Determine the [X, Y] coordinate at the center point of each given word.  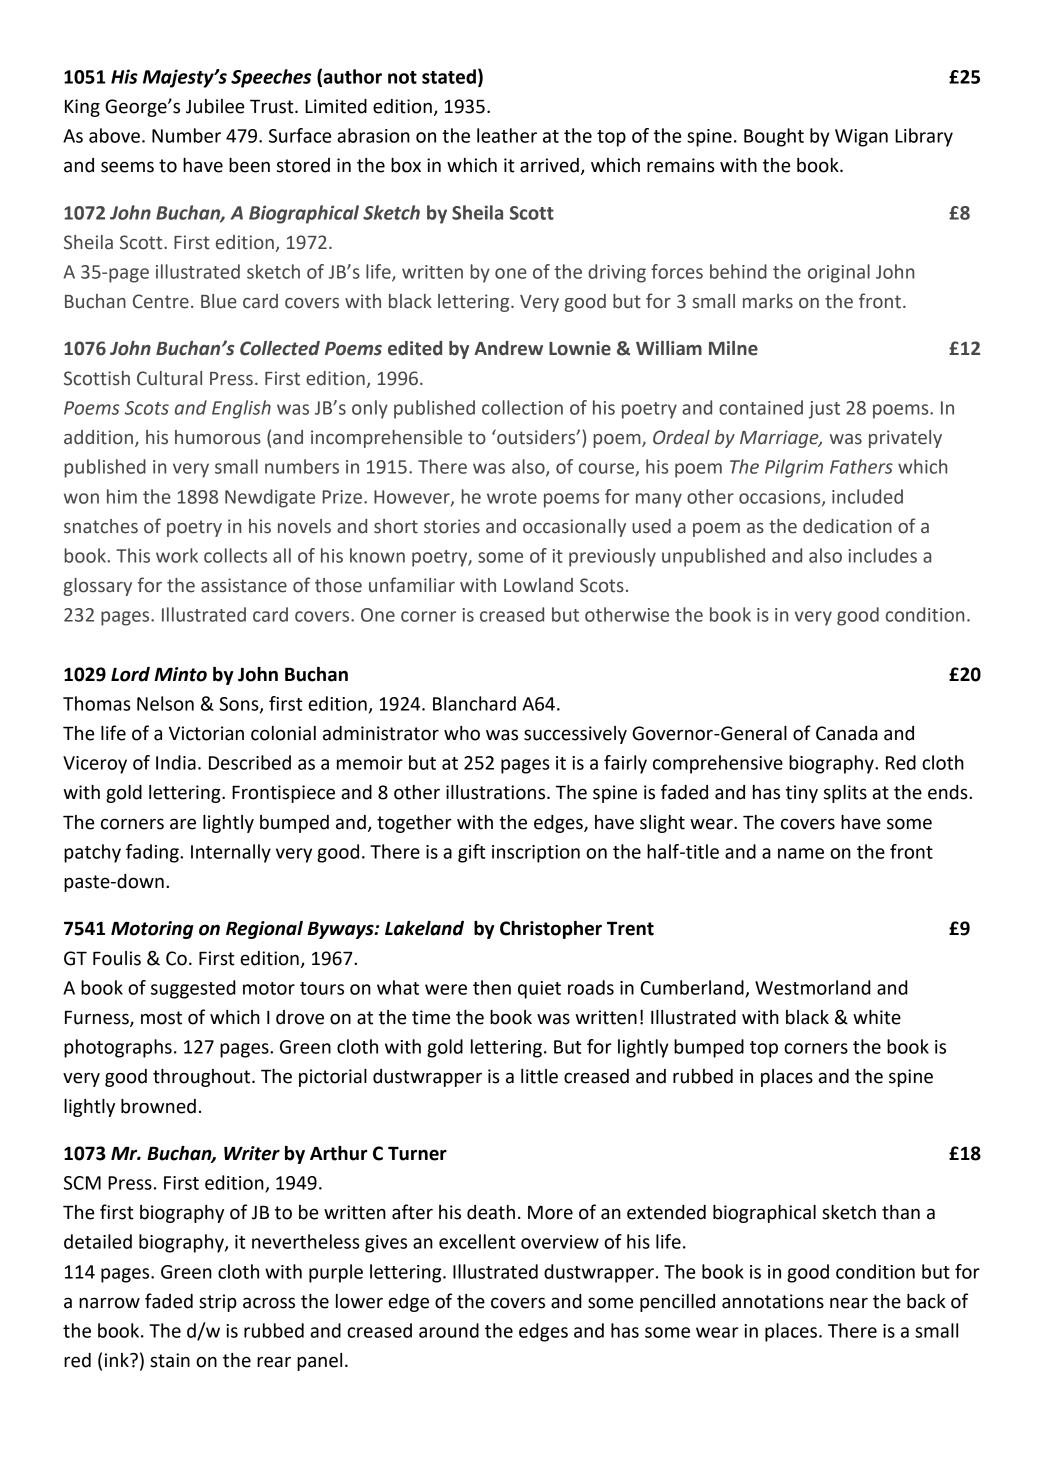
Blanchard [474, 703]
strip [218, 1303]
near [849, 1303]
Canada [847, 733]
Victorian [206, 733]
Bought [774, 137]
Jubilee [215, 106]
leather [507, 135]
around [449, 1330]
